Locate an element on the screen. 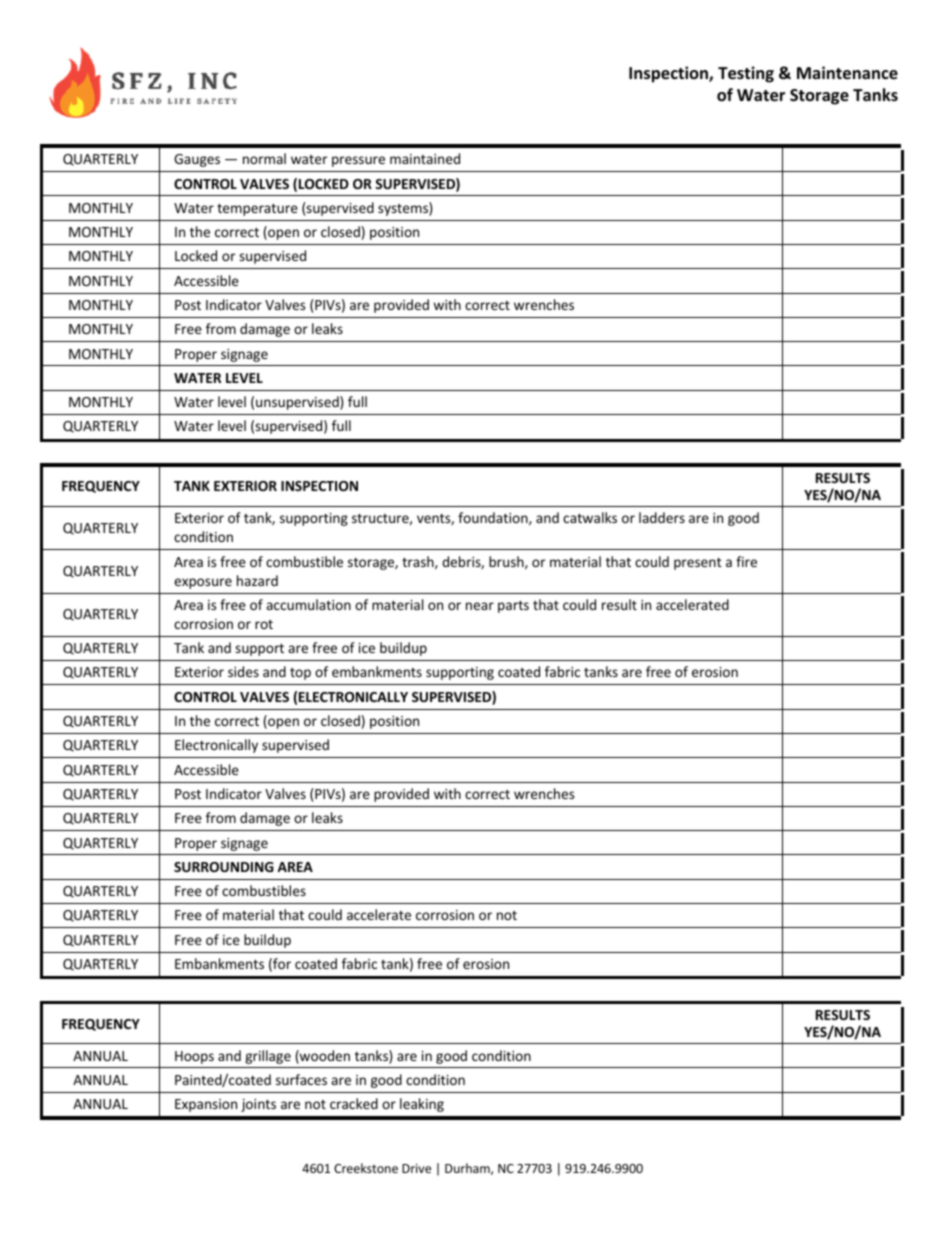 The height and width of the screenshot is (1233, 952). present is located at coordinates (698, 564).
